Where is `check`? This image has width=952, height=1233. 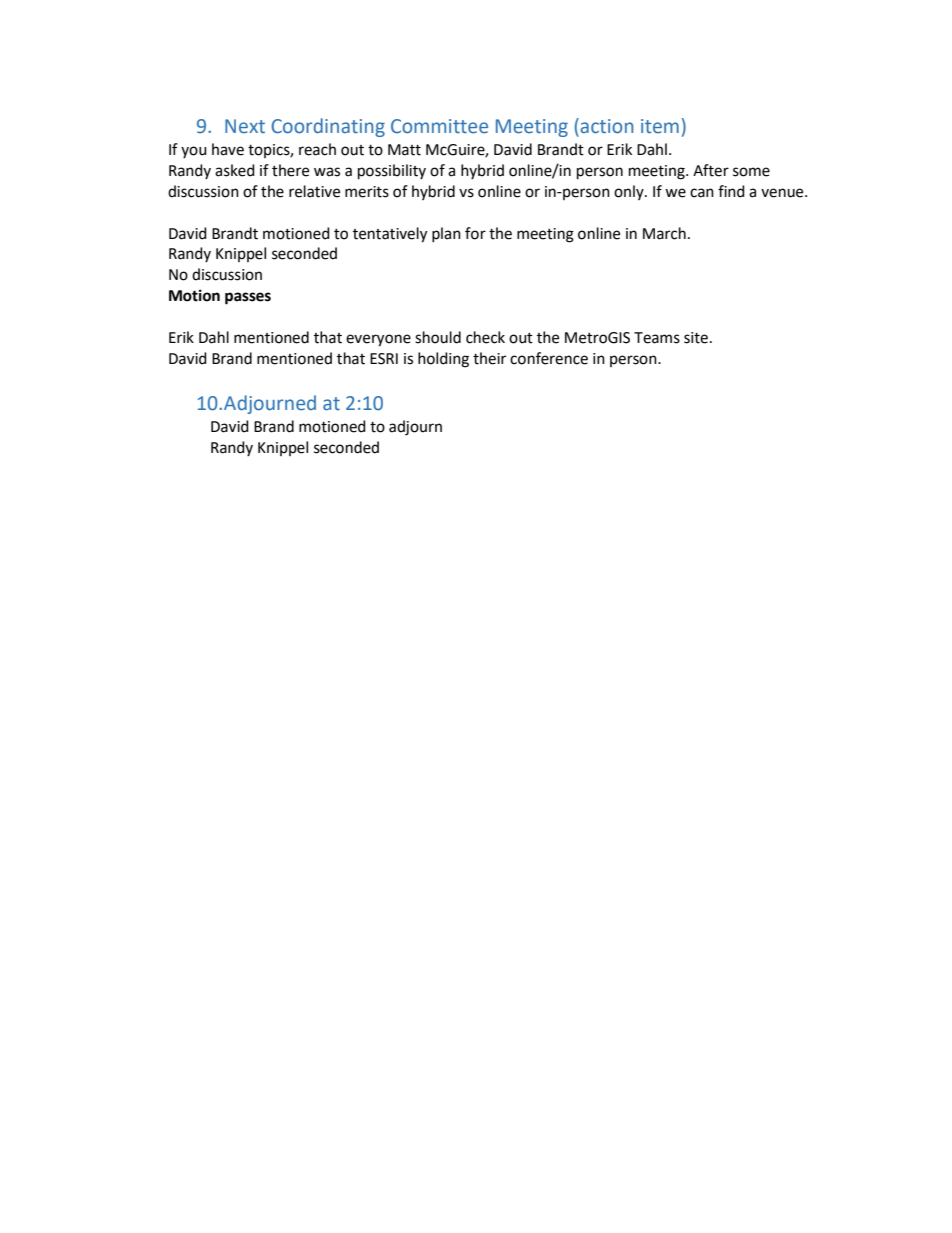
check is located at coordinates (485, 337).
